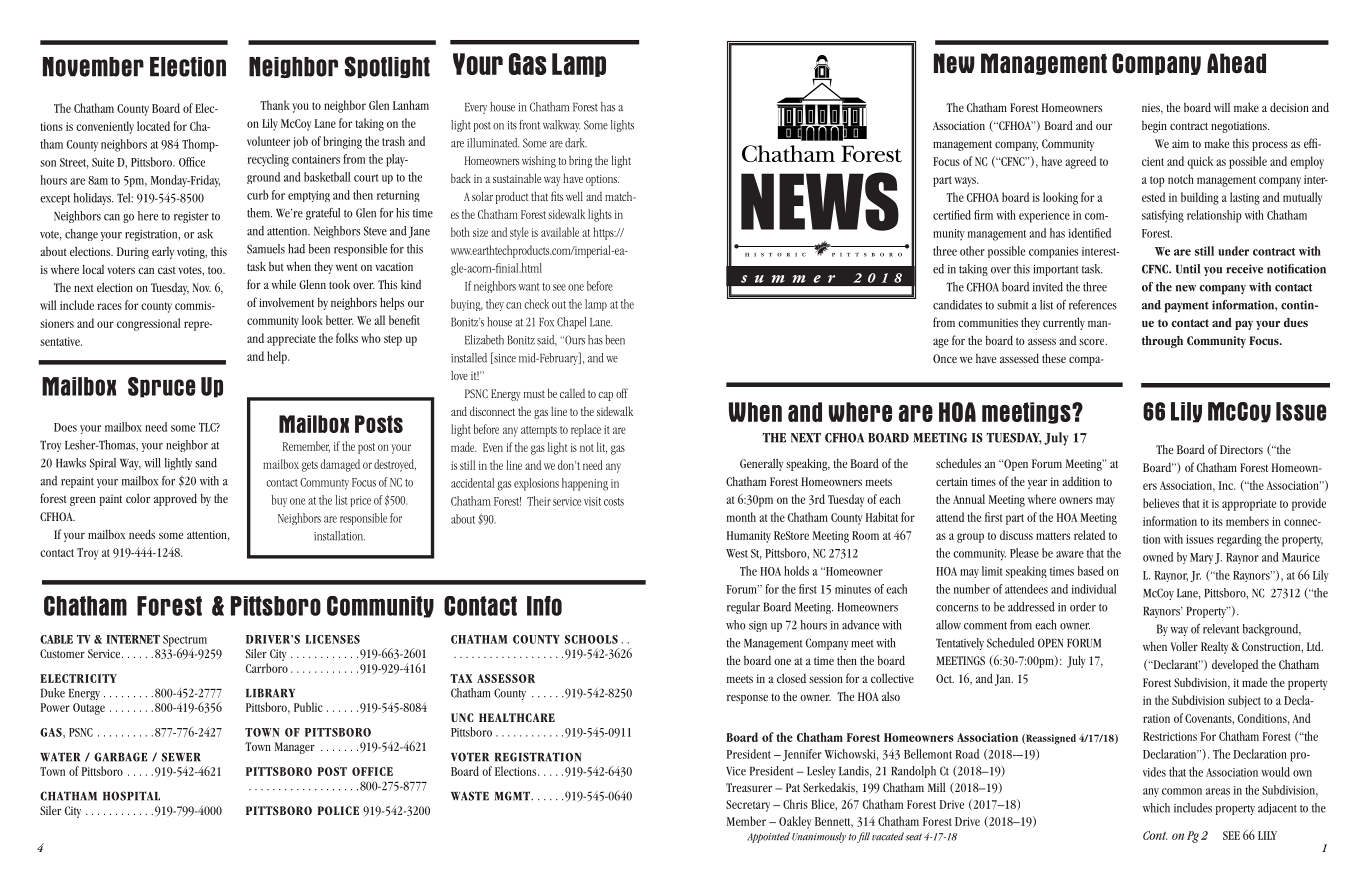  What do you see at coordinates (131, 796) in the screenshot?
I see `HOSPITAL` at bounding box center [131, 796].
